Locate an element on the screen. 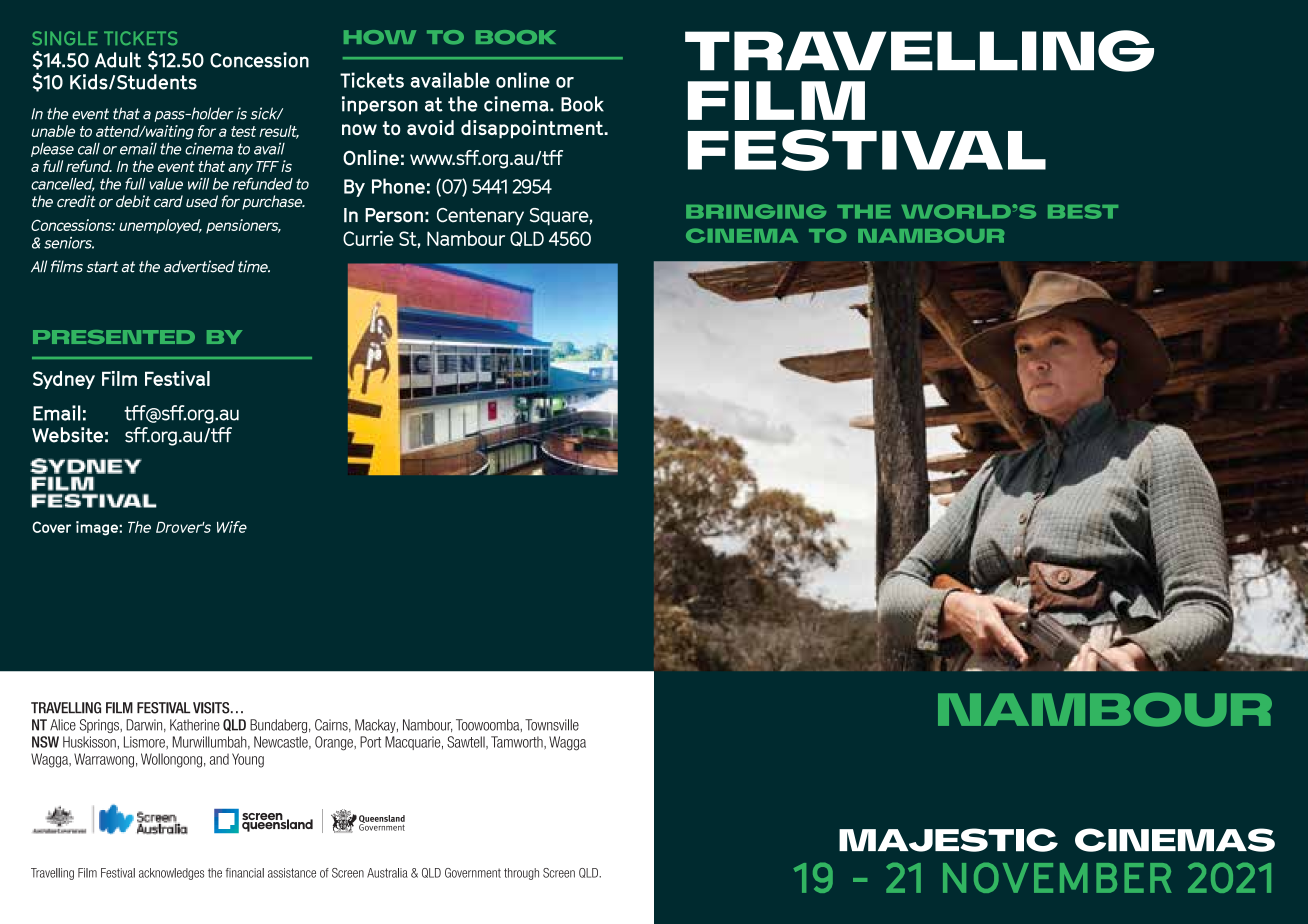 The height and width of the screenshot is (924, 1308). MAJESTIC is located at coordinates (948, 840).
